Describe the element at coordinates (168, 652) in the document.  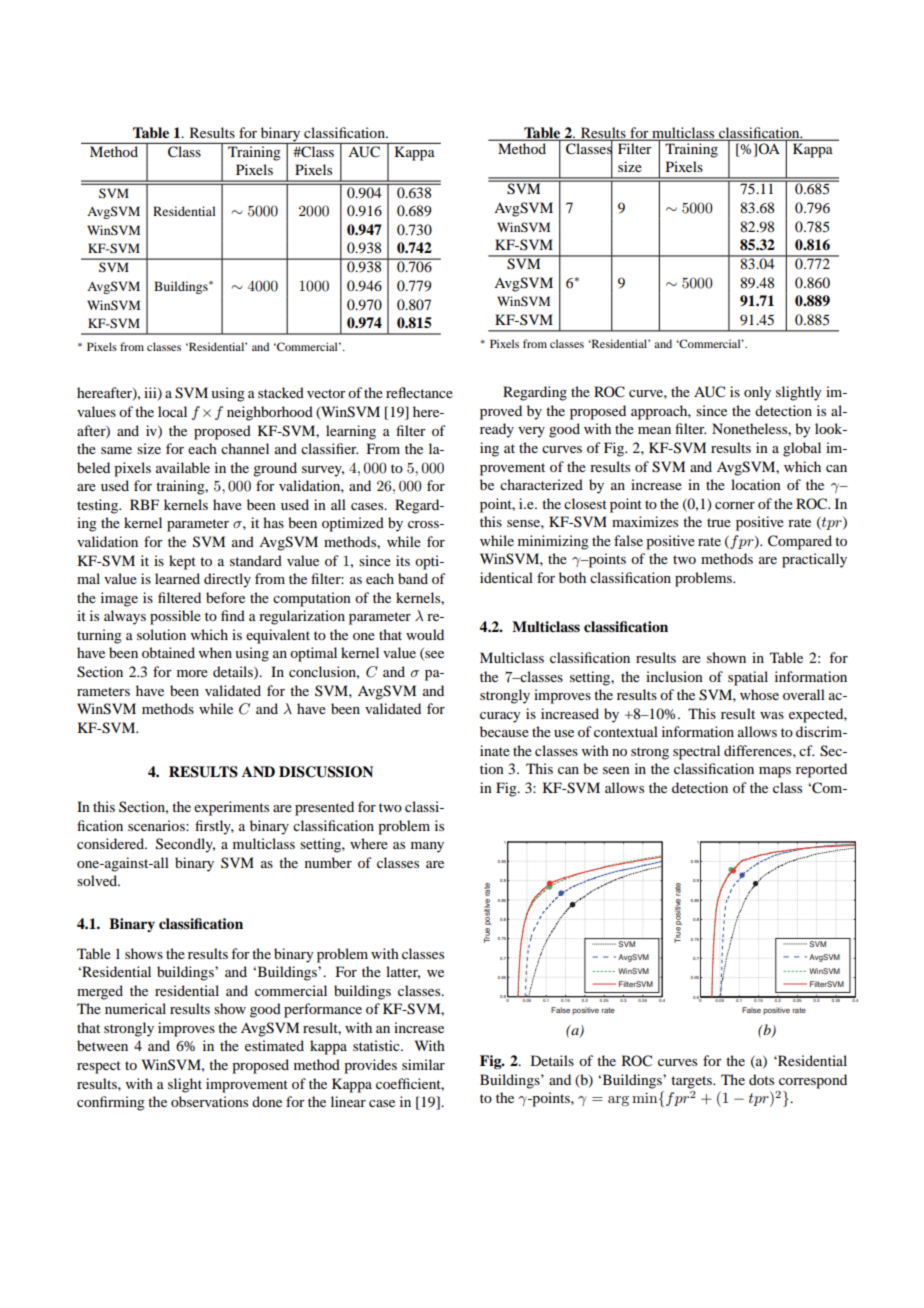
I see `obtained` at that location.
